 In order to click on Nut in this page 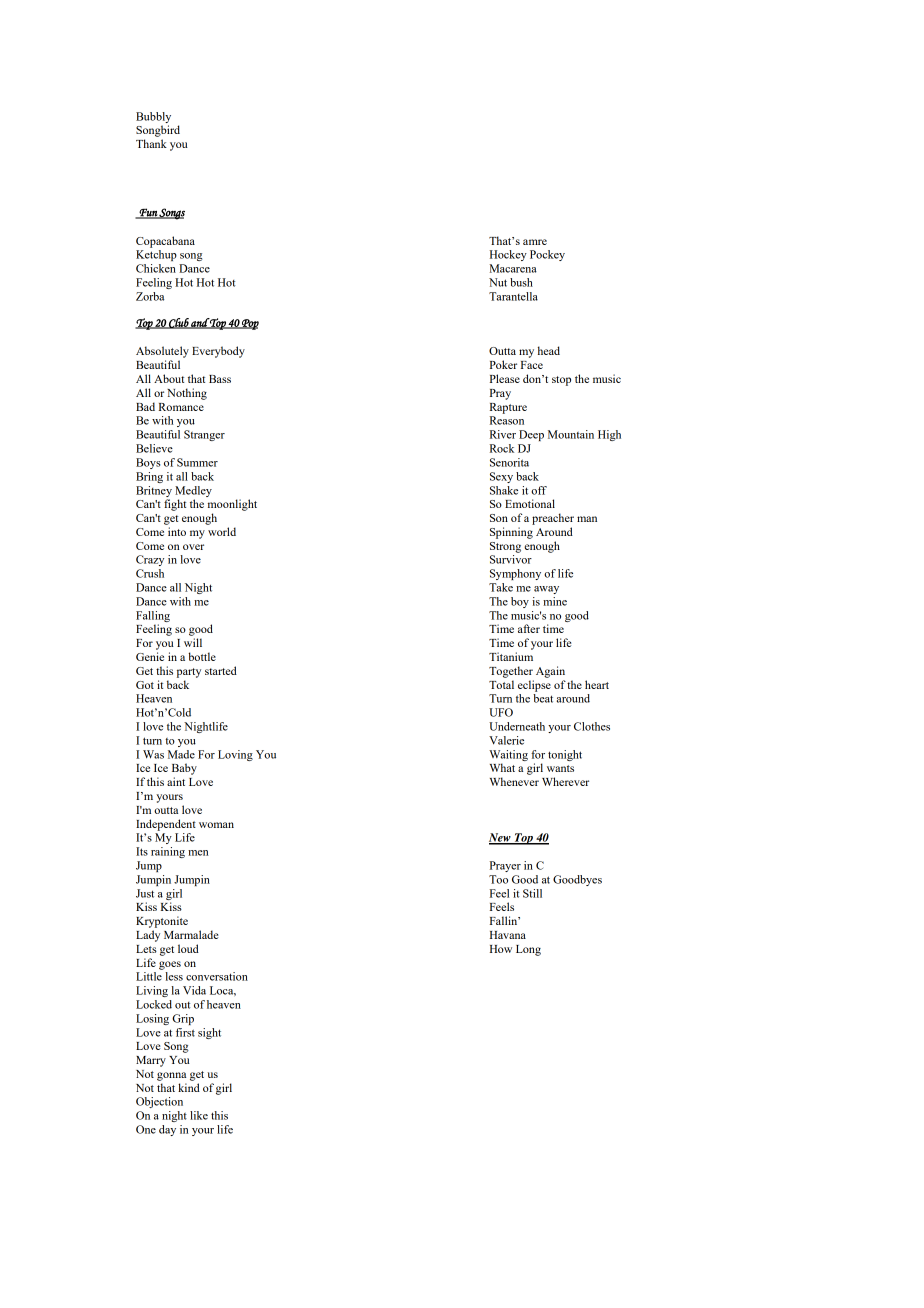, I will do `click(498, 282)`.
